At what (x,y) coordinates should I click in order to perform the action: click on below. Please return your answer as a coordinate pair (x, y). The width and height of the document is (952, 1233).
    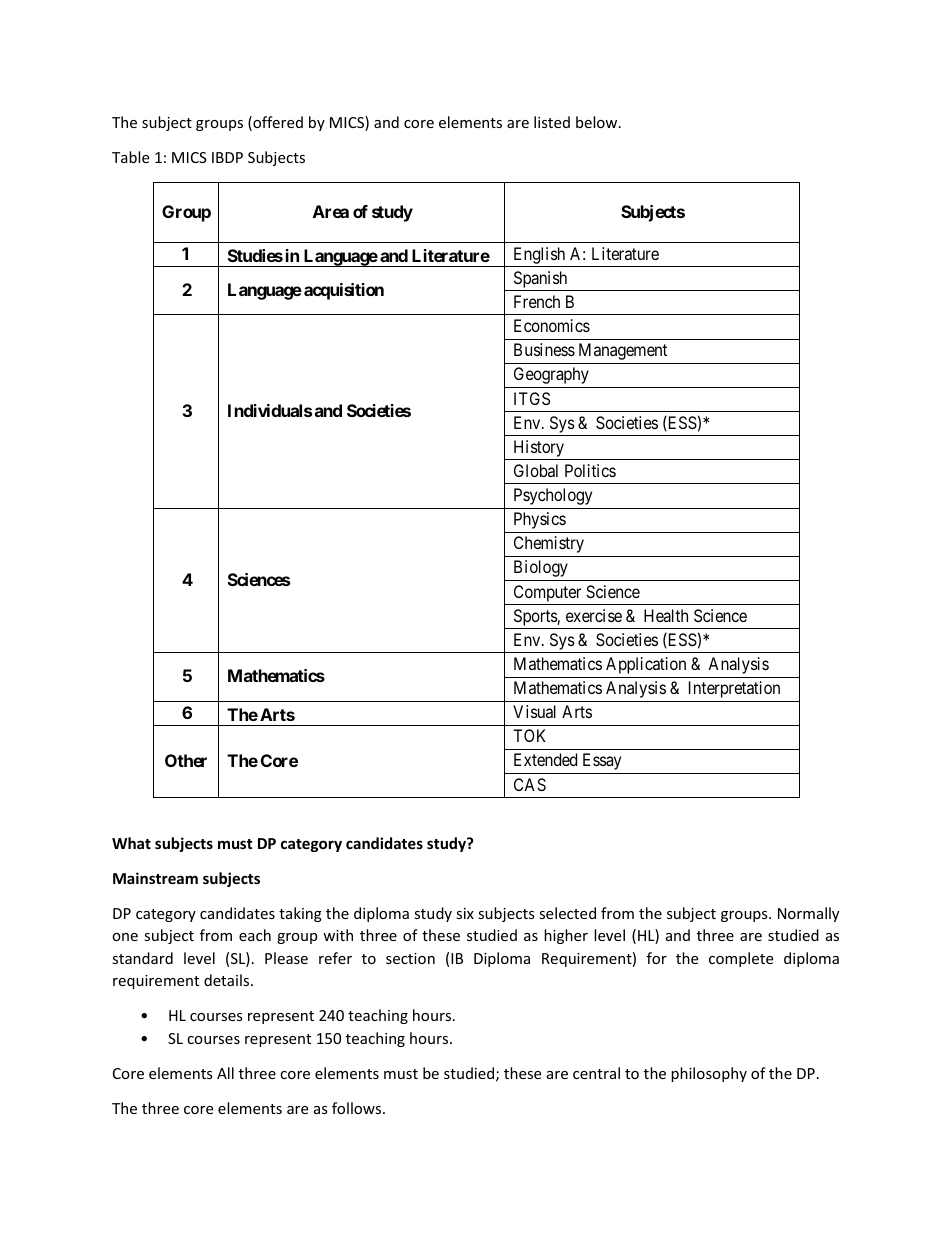
    Looking at the image, I should click on (598, 122).
